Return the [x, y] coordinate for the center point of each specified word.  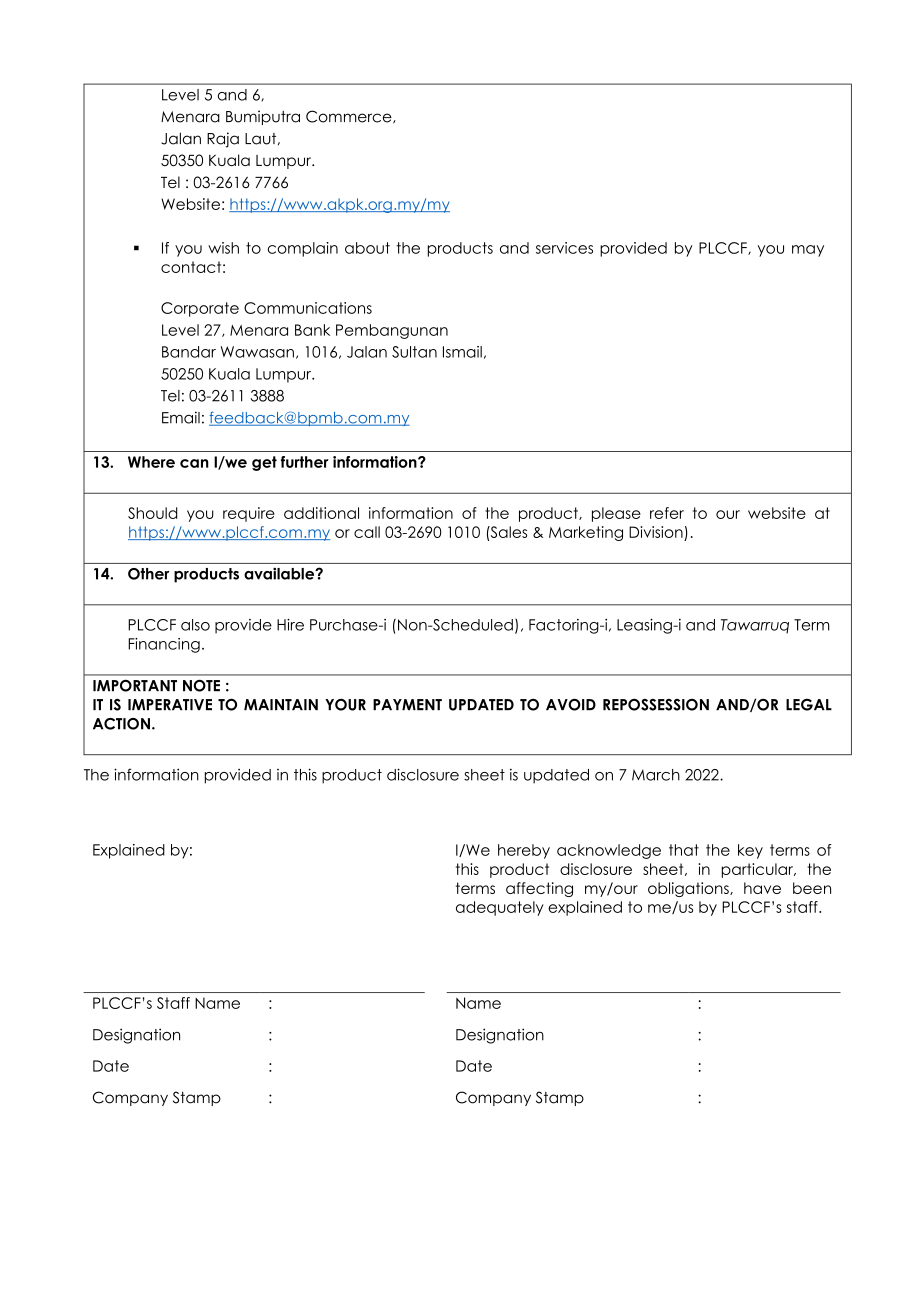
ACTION [121, 724]
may [808, 251]
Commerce [350, 117]
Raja [223, 140]
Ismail [462, 352]
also [195, 625]
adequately [500, 908]
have [762, 888]
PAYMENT [407, 704]
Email [181, 417]
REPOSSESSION [656, 705]
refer [667, 513]
